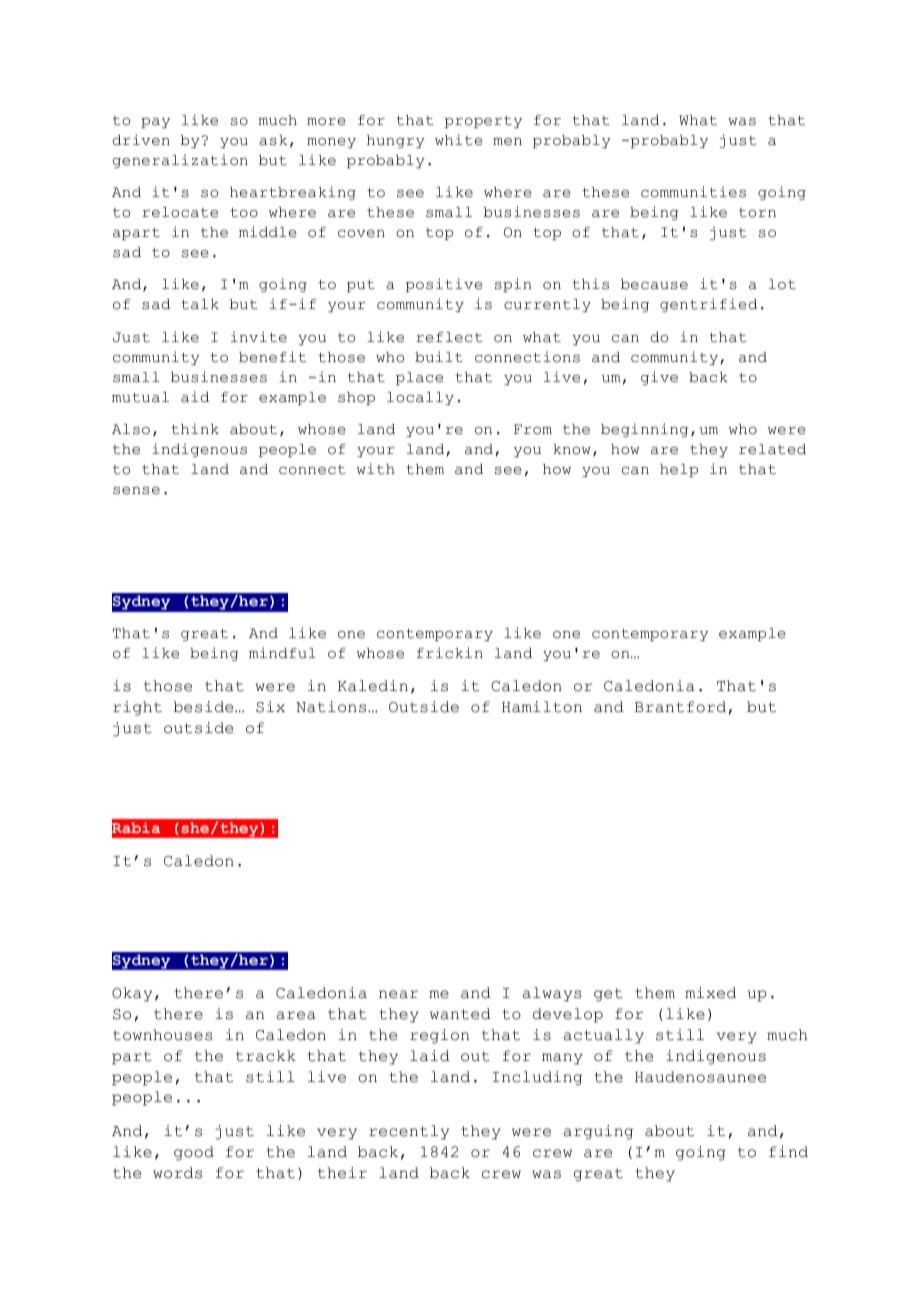 The width and height of the screenshot is (924, 1308). I want to click on Brantford, so click(680, 707).
